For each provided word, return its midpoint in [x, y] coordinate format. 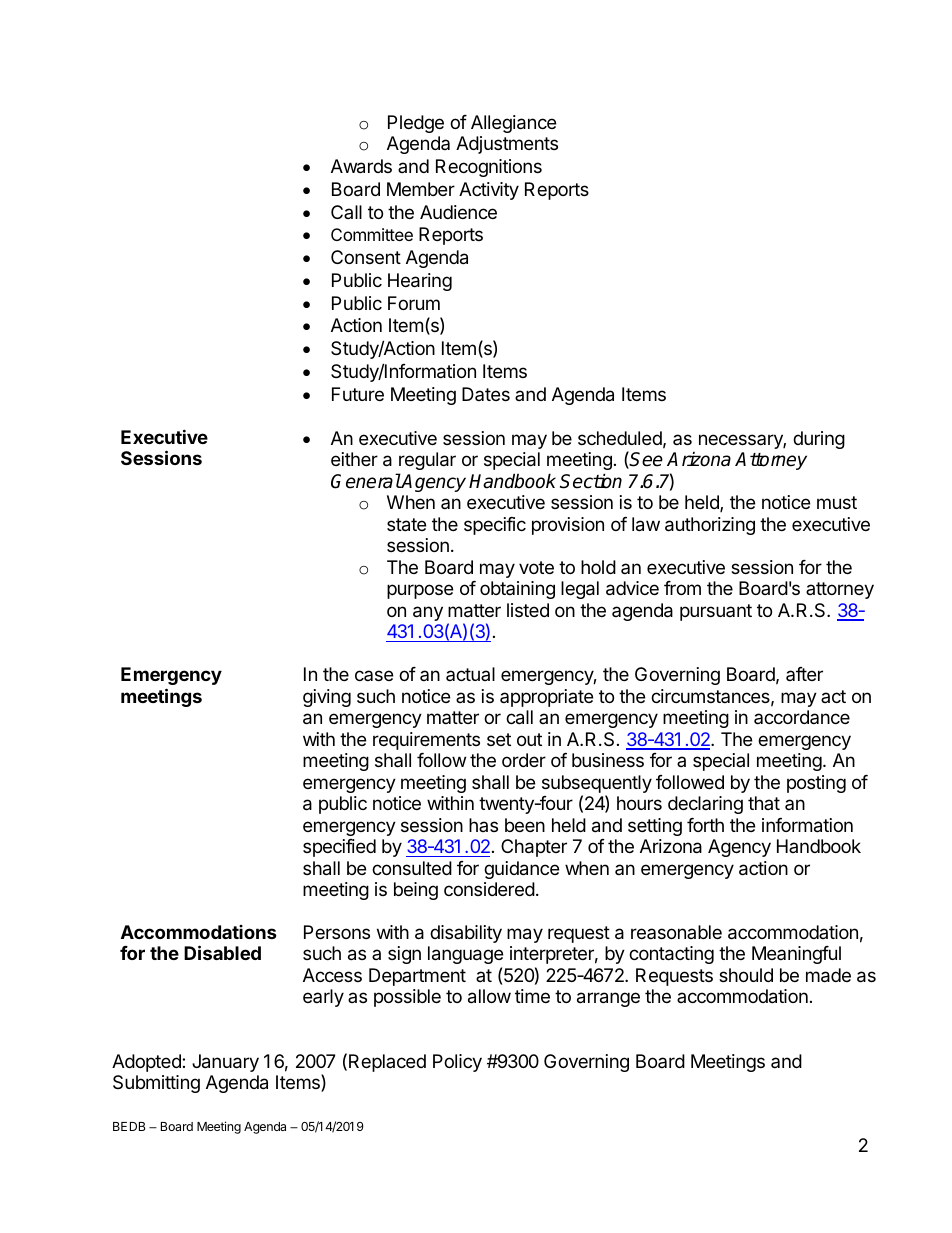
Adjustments [507, 145]
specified [339, 848]
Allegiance [513, 124]
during [819, 440]
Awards [361, 166]
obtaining [517, 590]
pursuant [716, 612]
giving [327, 698]
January [225, 1063]
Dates [486, 394]
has [483, 825]
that [764, 803]
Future [358, 394]
